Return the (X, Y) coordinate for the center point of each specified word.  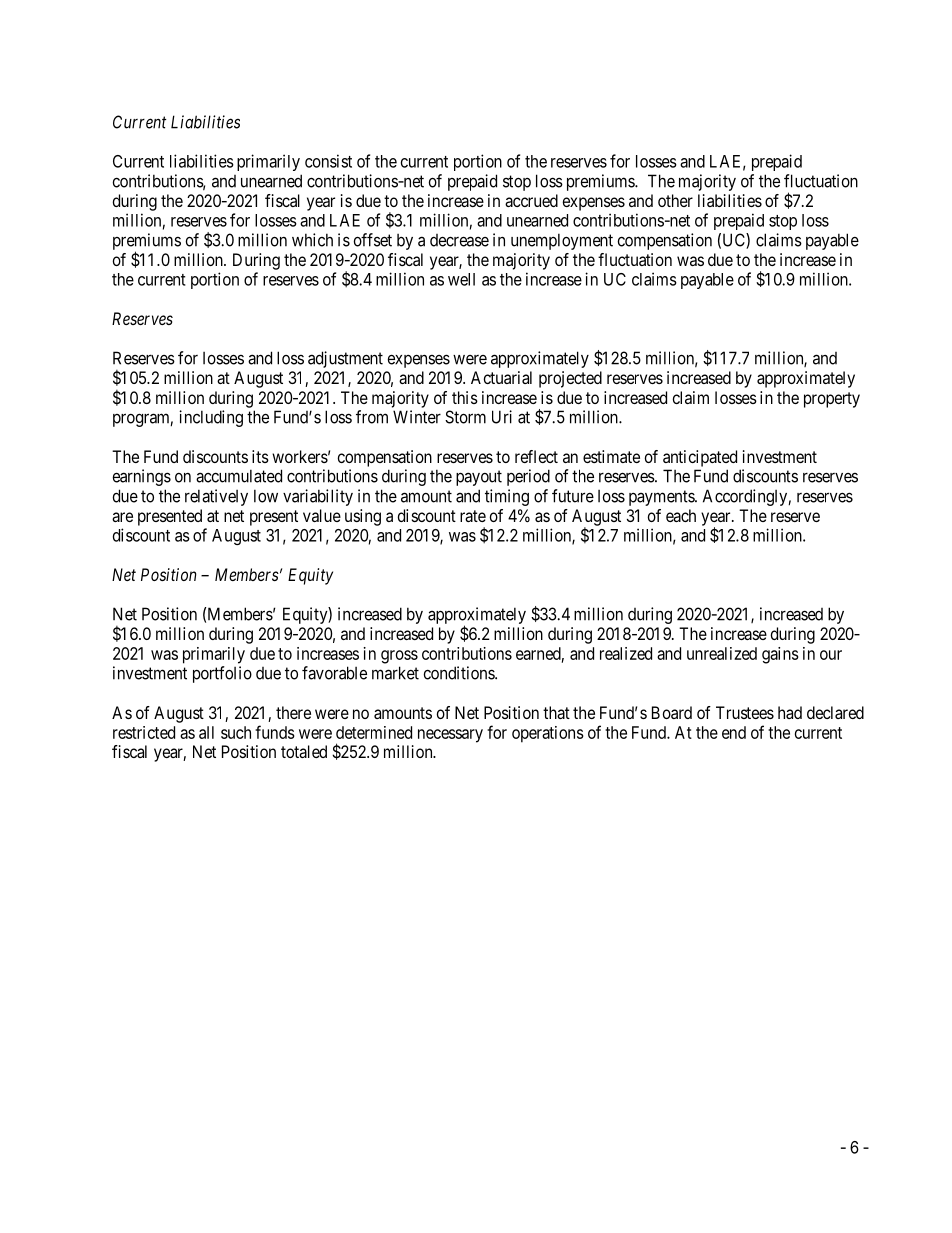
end (734, 732)
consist (328, 161)
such (236, 732)
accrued (531, 200)
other (675, 200)
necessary (450, 736)
